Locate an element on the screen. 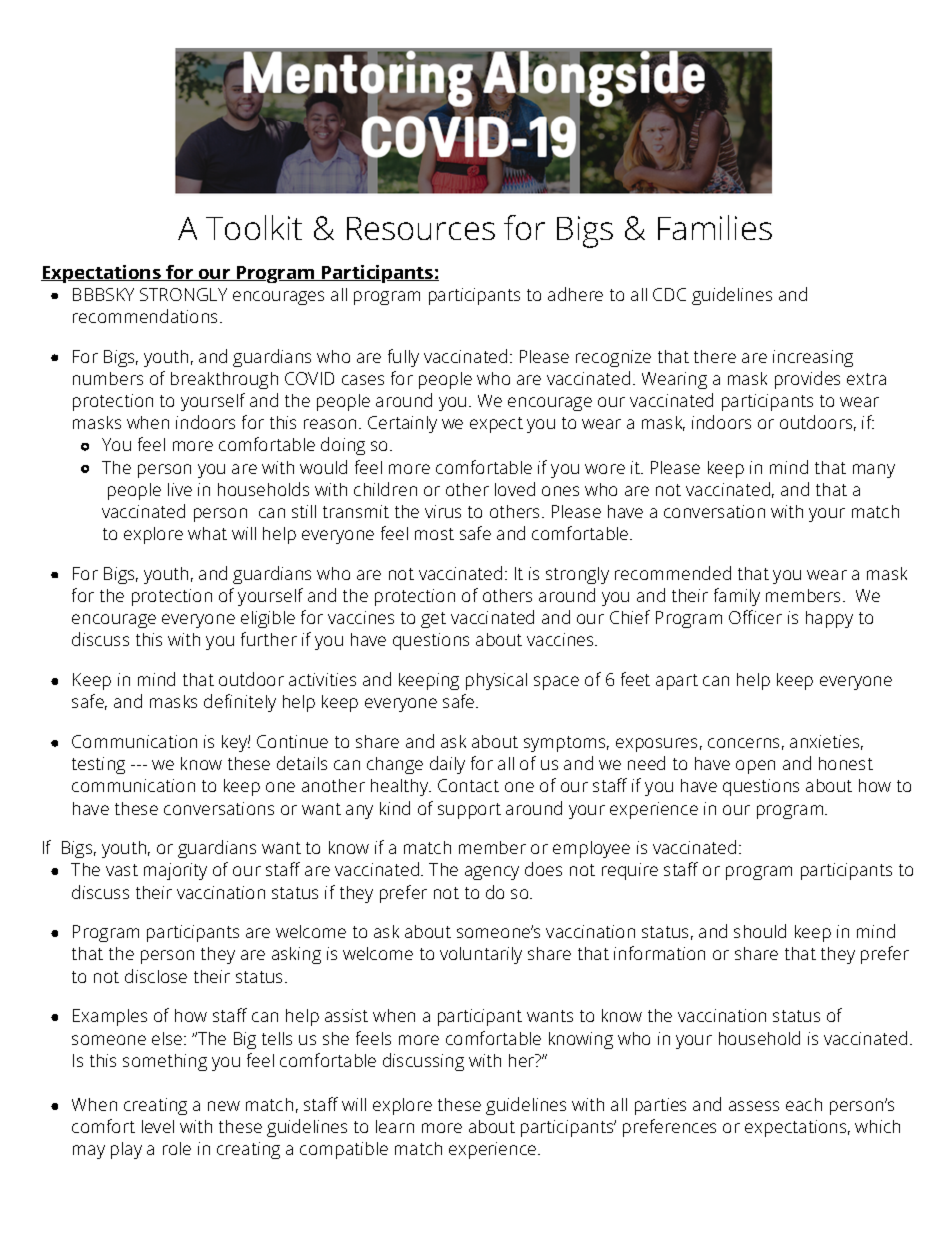 This screenshot has height=1233, width=952. should is located at coordinates (760, 931).
